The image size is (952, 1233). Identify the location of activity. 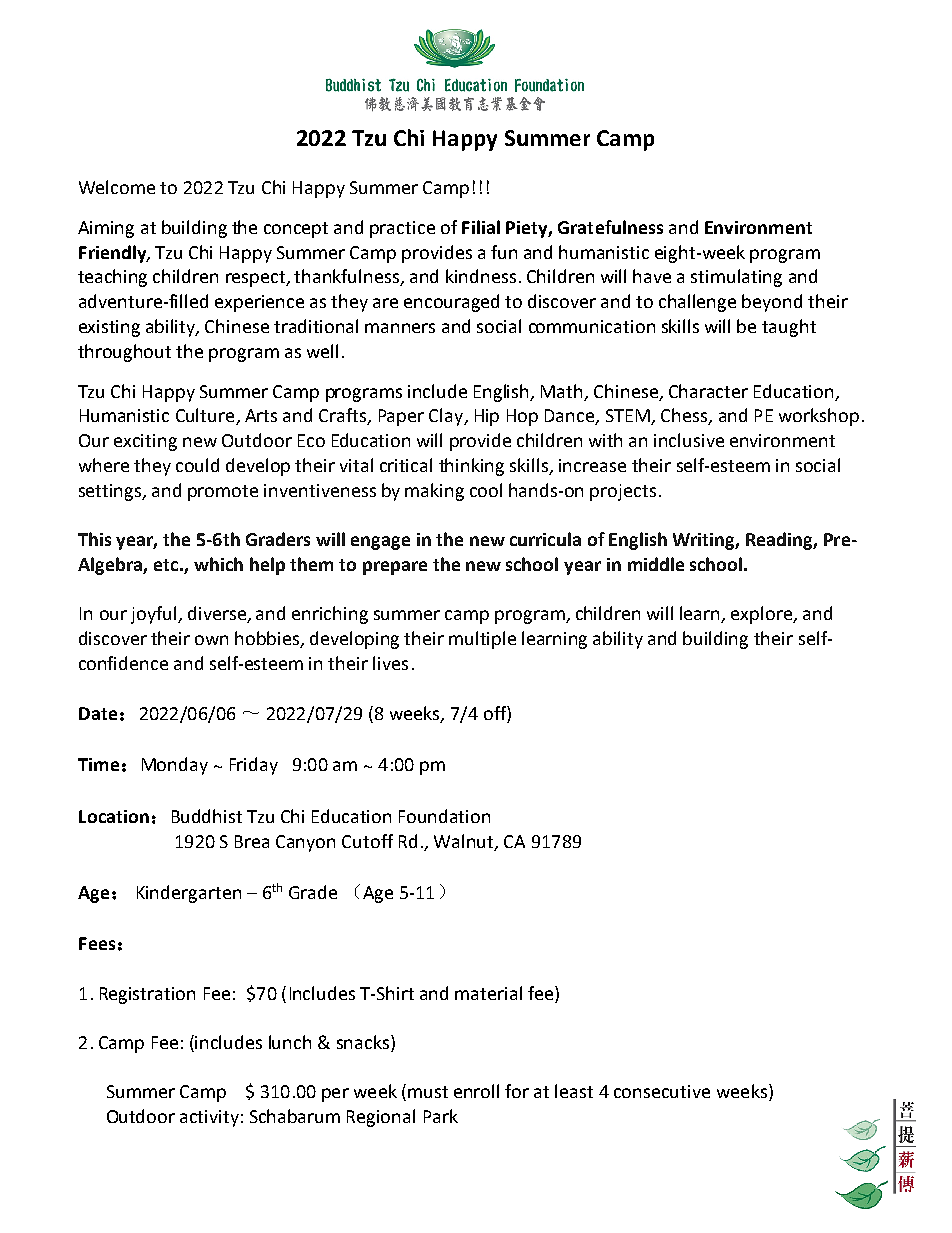
(209, 1118).
